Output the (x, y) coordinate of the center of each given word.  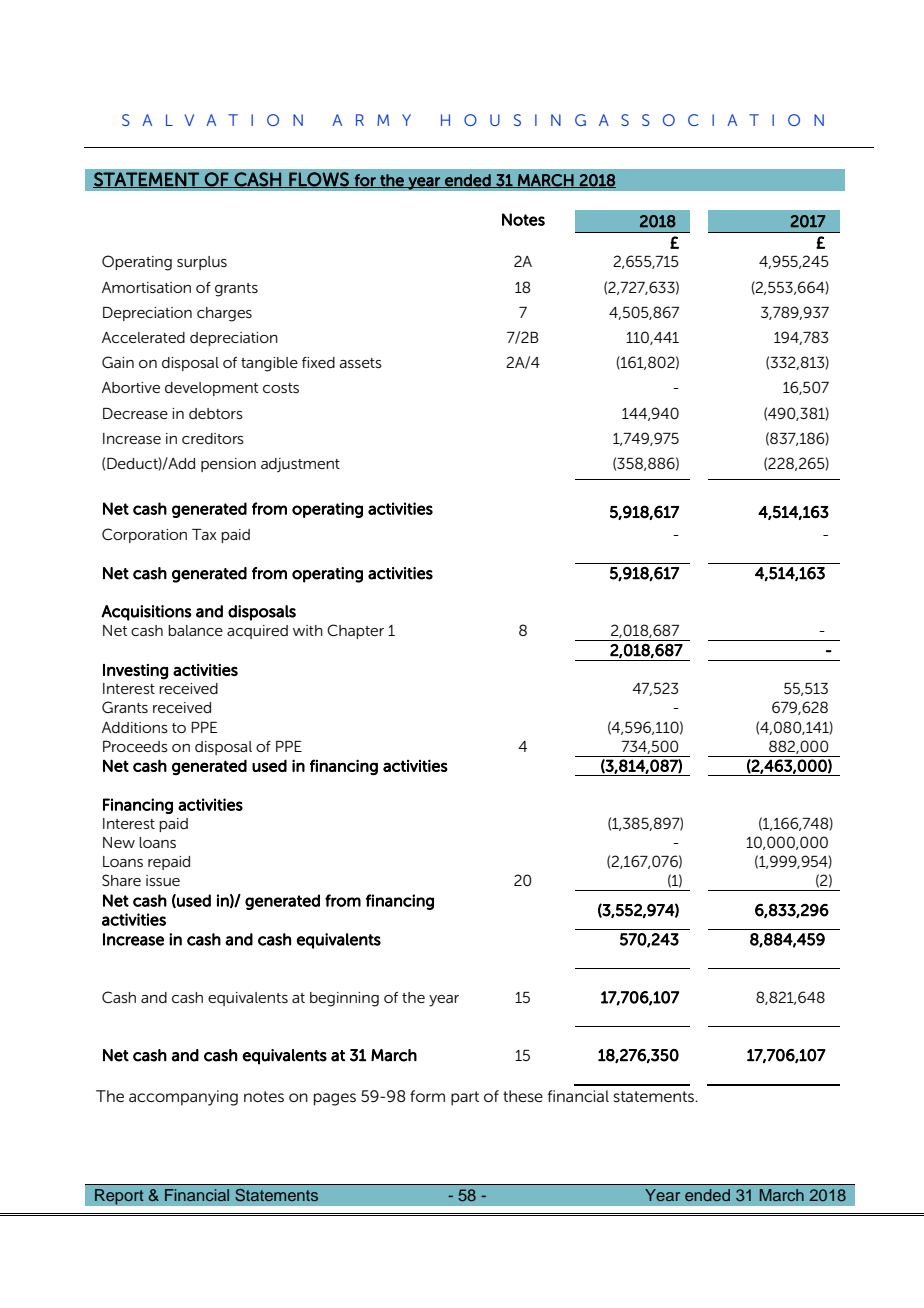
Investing (135, 672)
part (465, 1098)
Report (119, 1197)
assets (360, 363)
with (308, 630)
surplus (202, 263)
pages (335, 1099)
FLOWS (319, 180)
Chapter (355, 631)
